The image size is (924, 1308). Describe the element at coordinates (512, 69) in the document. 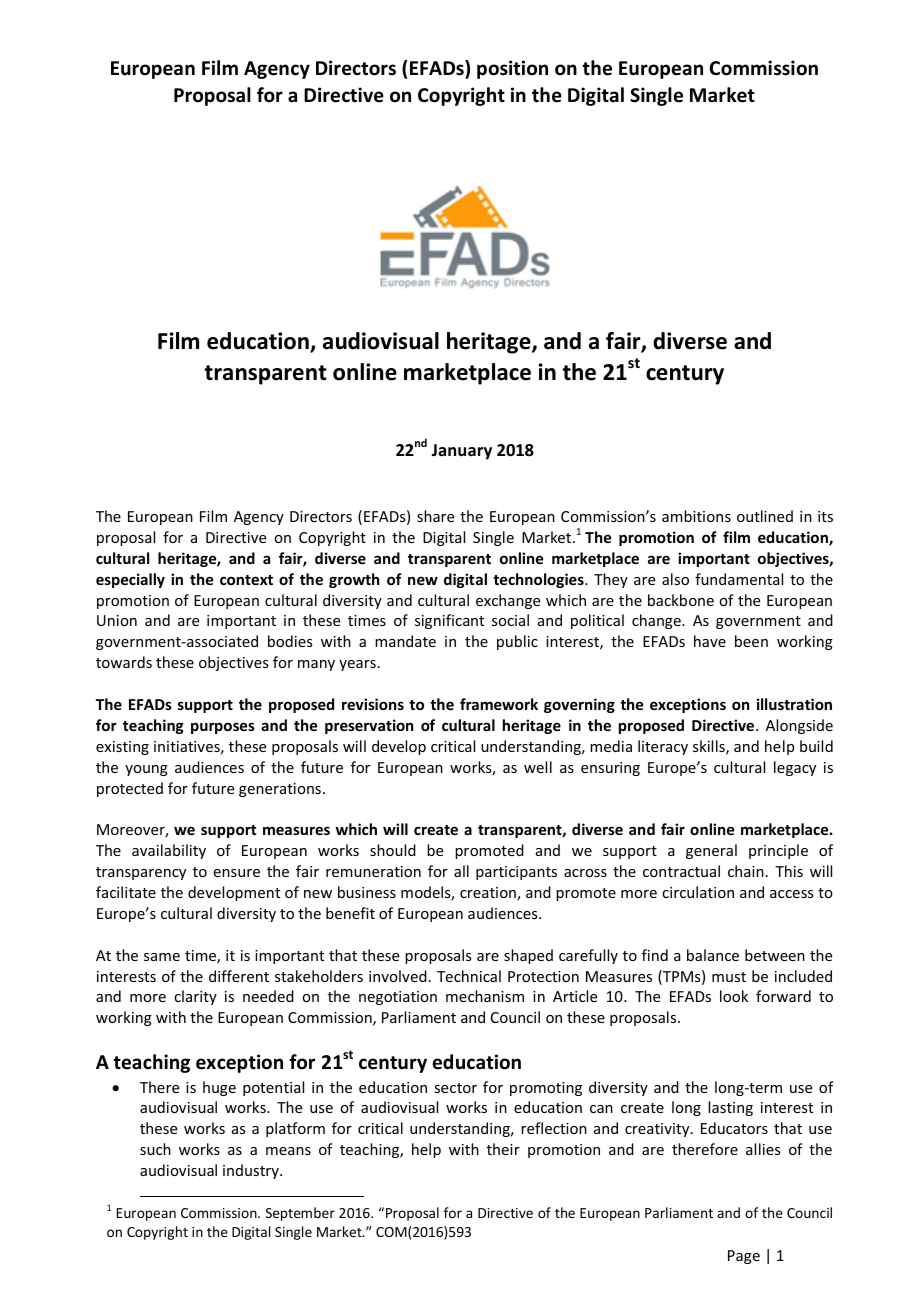

I see `position` at that location.
